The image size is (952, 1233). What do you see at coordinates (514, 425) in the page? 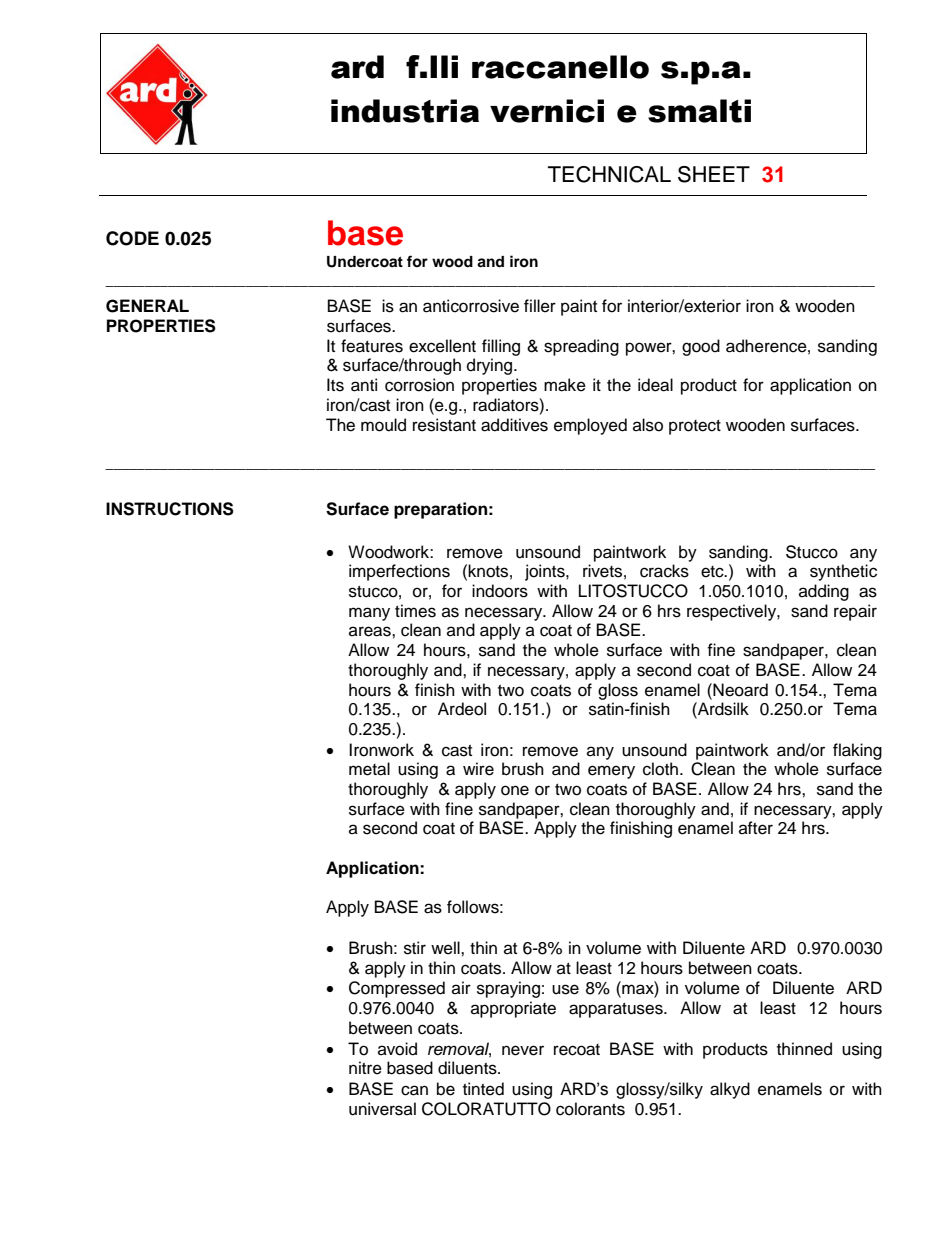
I see `additives` at bounding box center [514, 425].
